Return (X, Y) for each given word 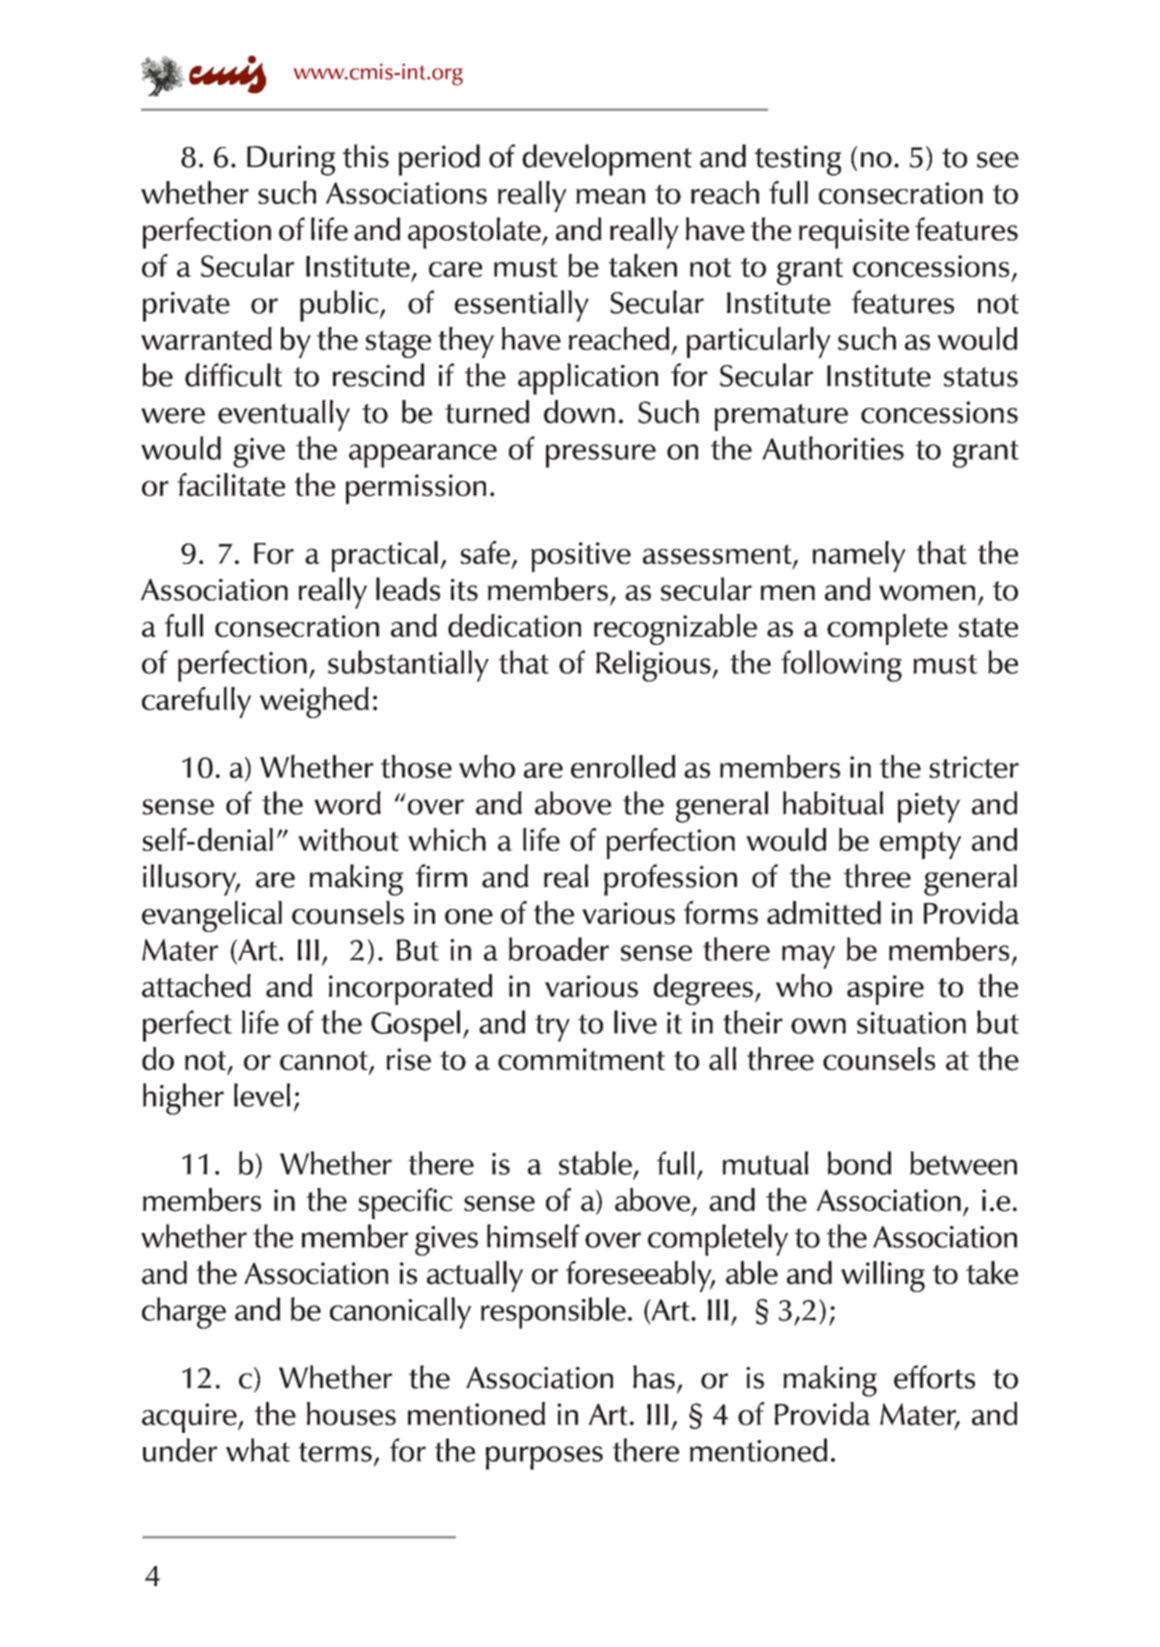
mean (610, 196)
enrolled (623, 766)
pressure (601, 456)
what (258, 1450)
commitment (581, 1059)
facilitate (231, 485)
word (347, 803)
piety (929, 808)
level (262, 1095)
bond (859, 1163)
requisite (854, 234)
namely (859, 556)
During (291, 160)
